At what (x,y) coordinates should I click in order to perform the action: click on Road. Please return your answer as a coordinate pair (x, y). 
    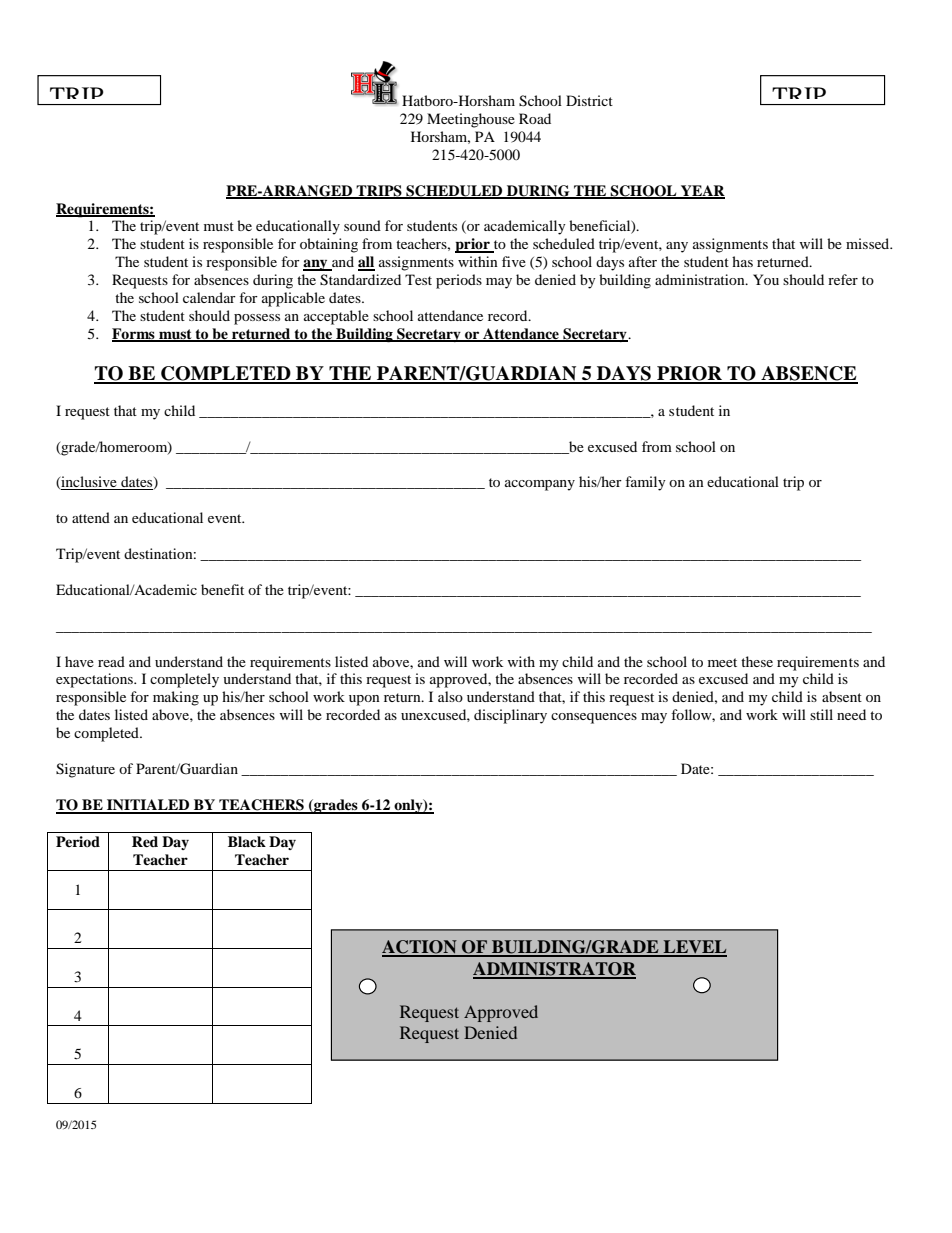
    Looking at the image, I should click on (535, 118).
